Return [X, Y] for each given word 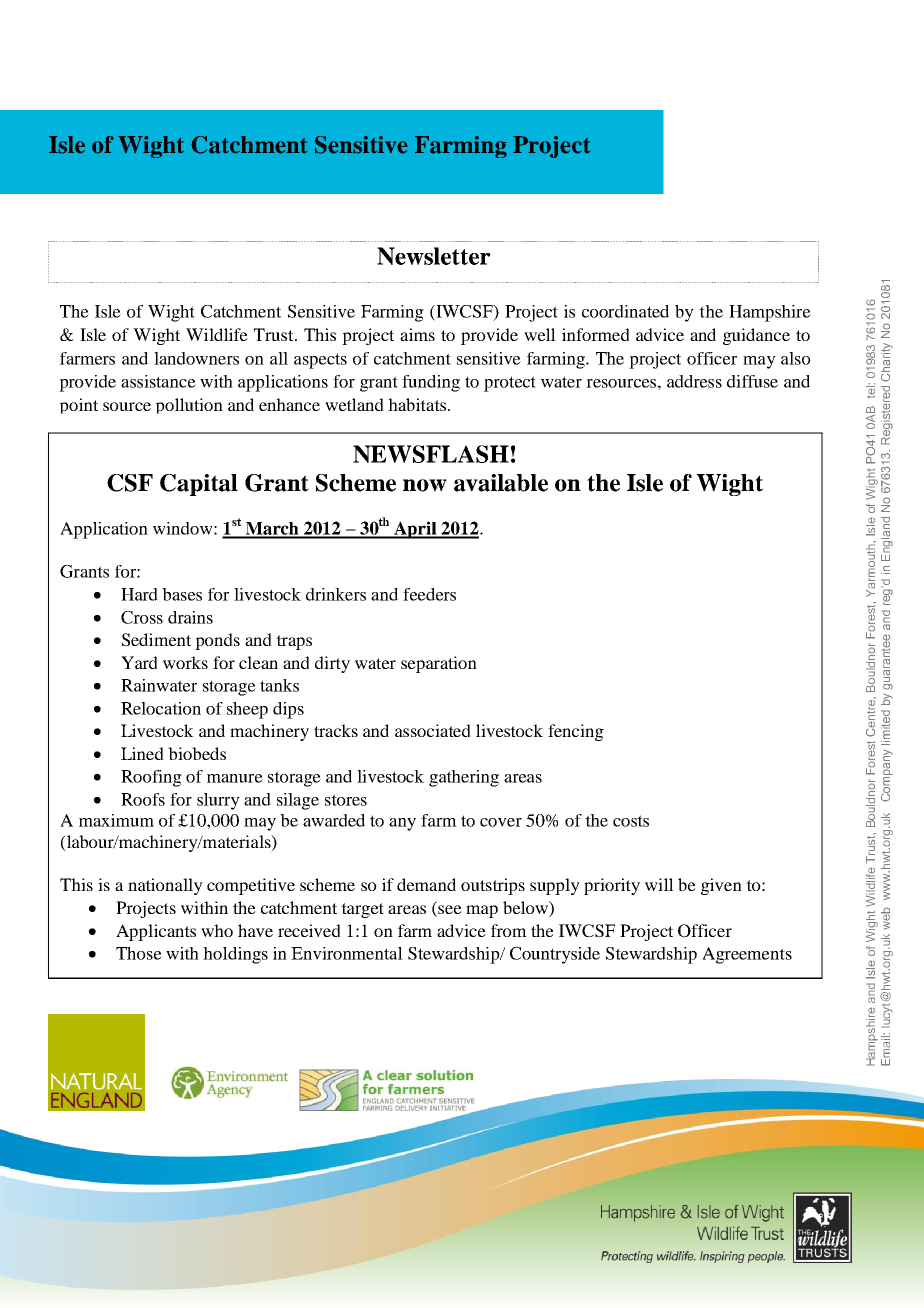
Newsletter [434, 256]
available [501, 483]
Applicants [156, 932]
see [449, 911]
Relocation [161, 708]
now [425, 485]
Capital [199, 485]
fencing [576, 732]
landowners [196, 358]
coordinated [625, 311]
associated [433, 730]
